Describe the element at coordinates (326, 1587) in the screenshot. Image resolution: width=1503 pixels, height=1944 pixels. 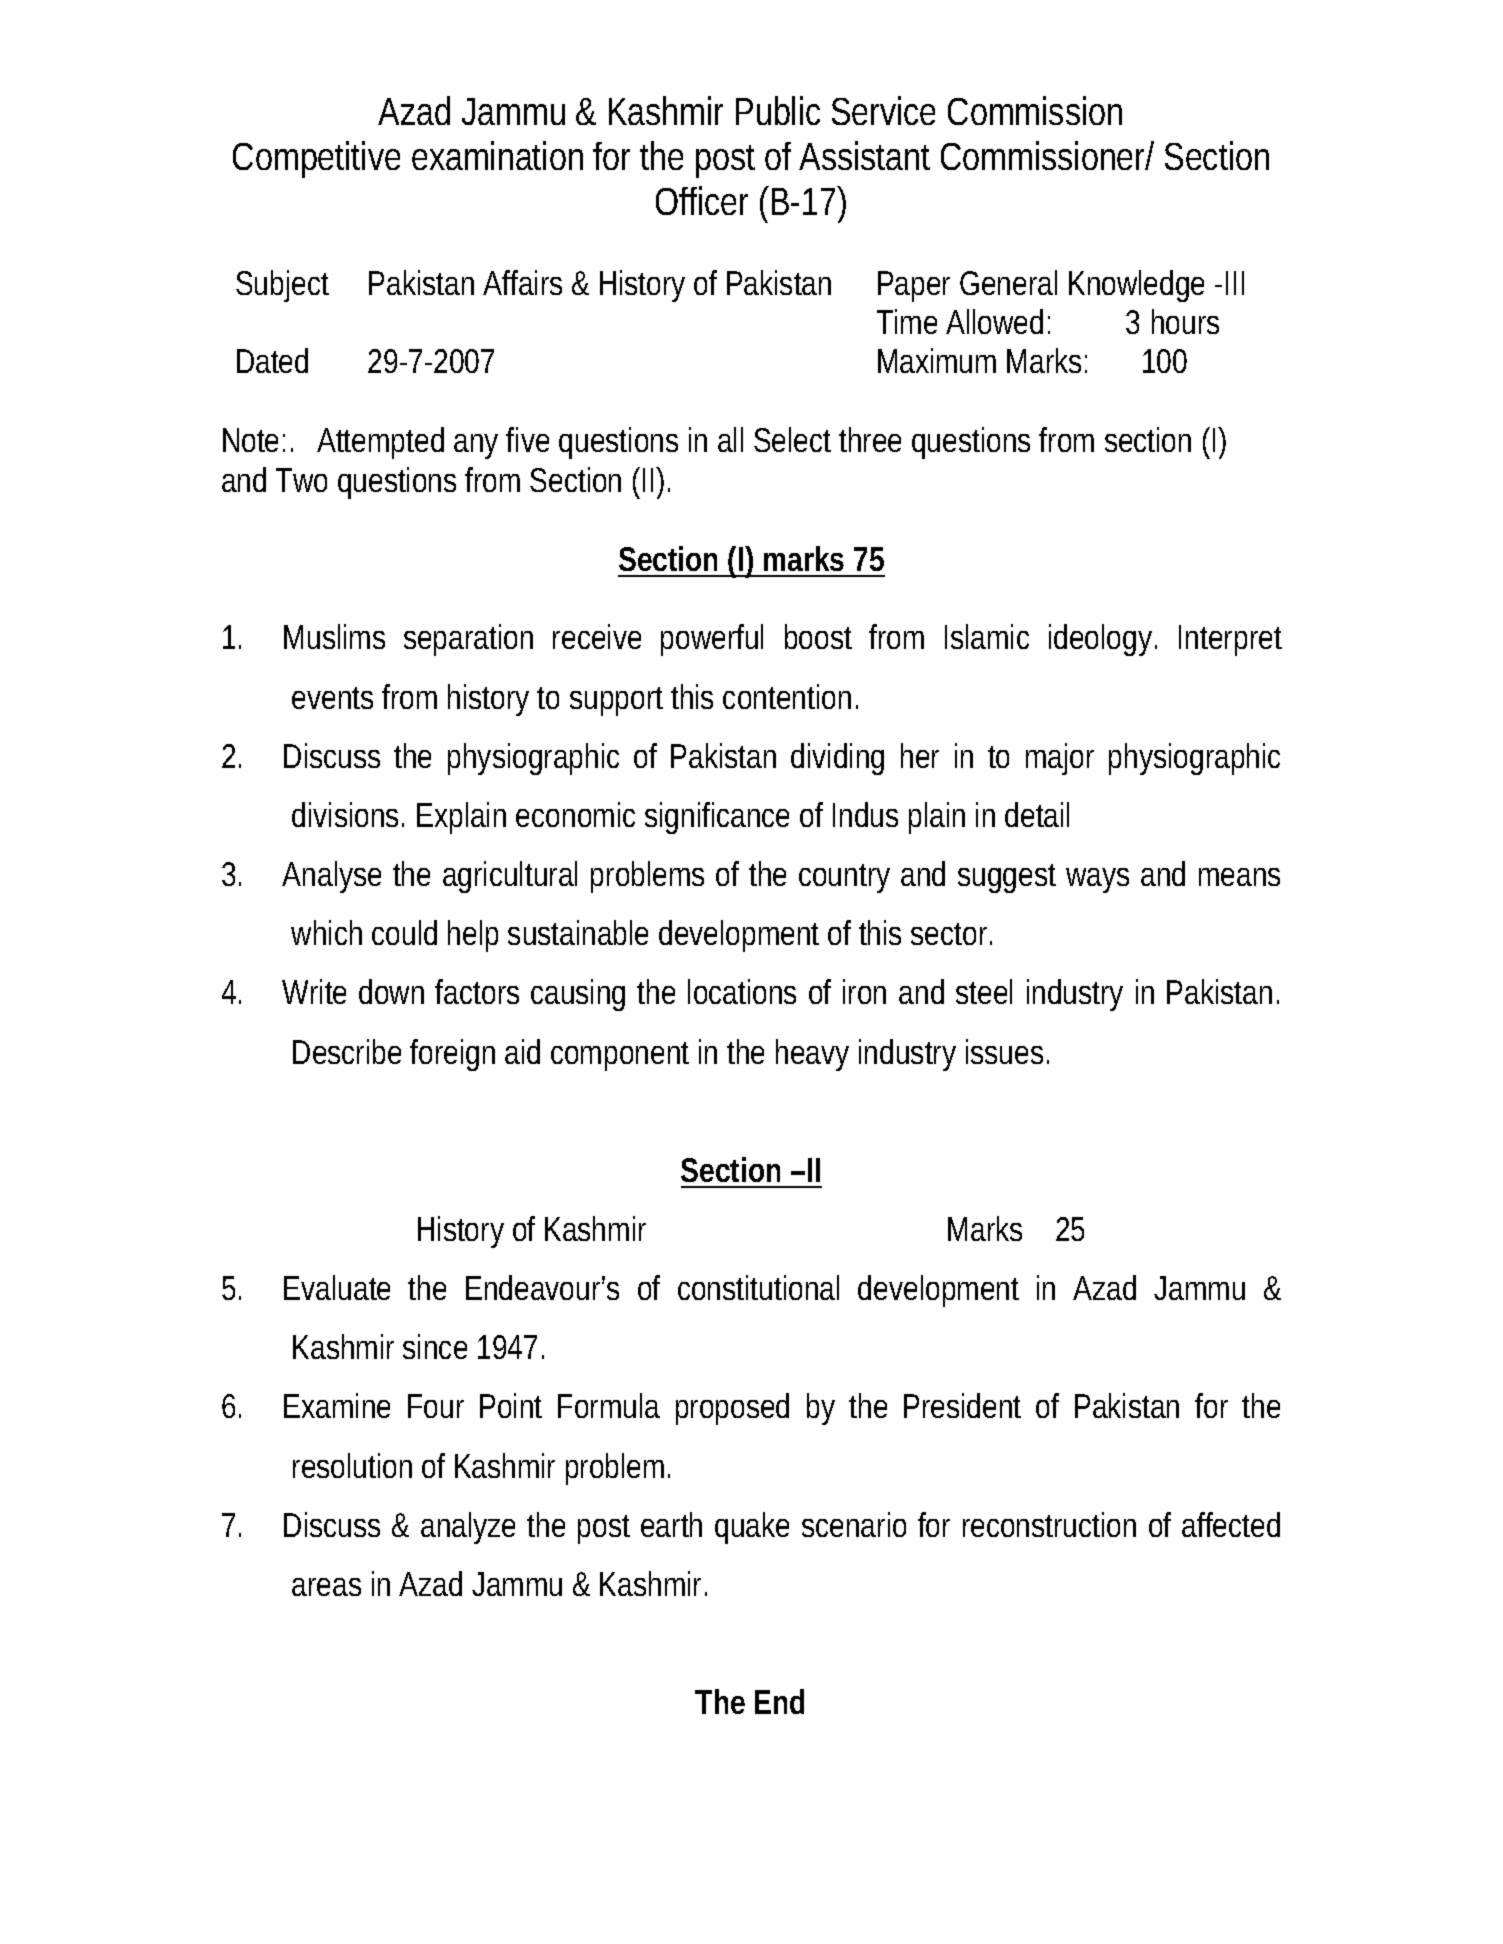
I see `areas` at that location.
